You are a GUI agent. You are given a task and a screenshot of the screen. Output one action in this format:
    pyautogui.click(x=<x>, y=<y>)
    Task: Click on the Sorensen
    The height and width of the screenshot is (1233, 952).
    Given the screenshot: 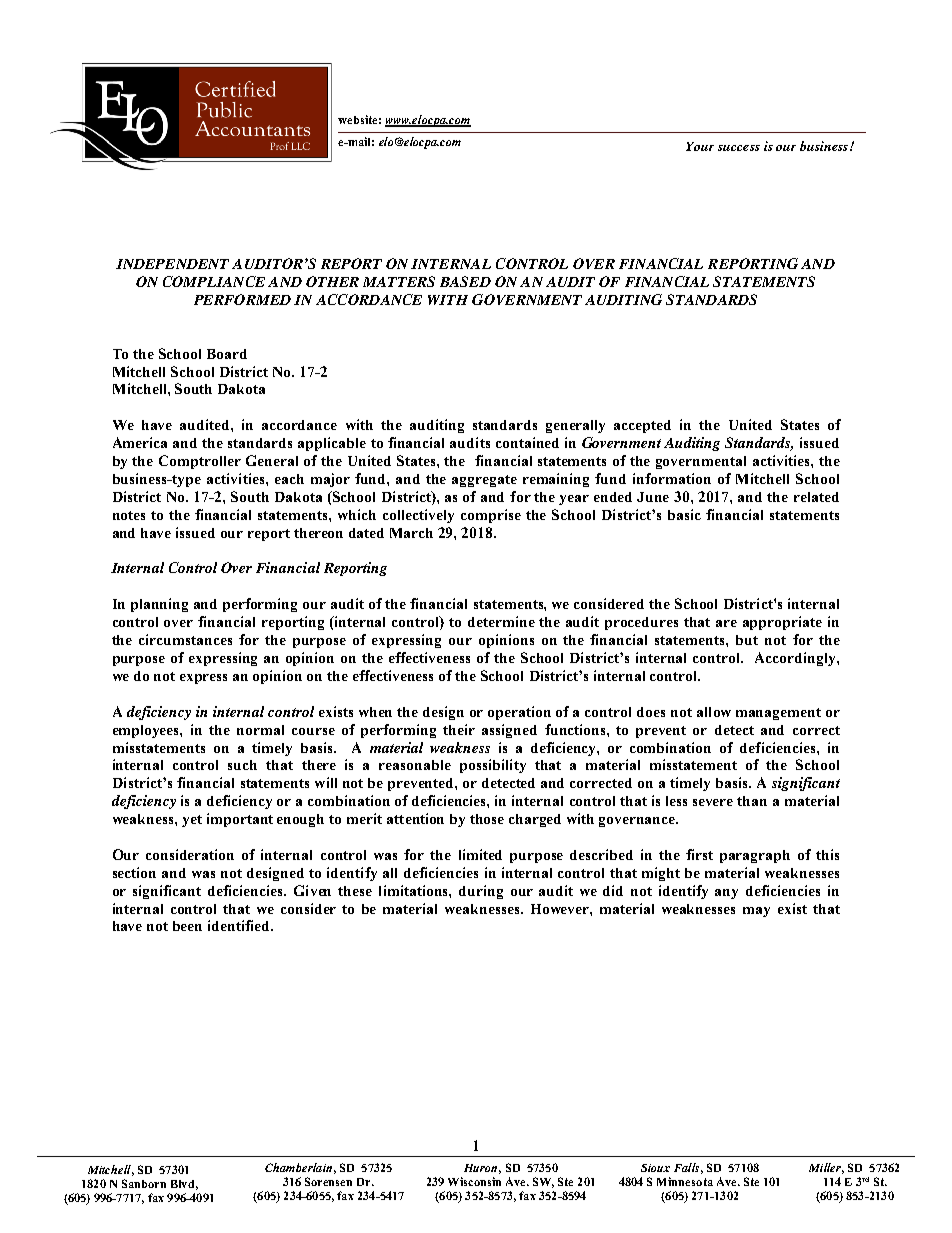 What is the action you would take?
    pyautogui.click(x=328, y=1181)
